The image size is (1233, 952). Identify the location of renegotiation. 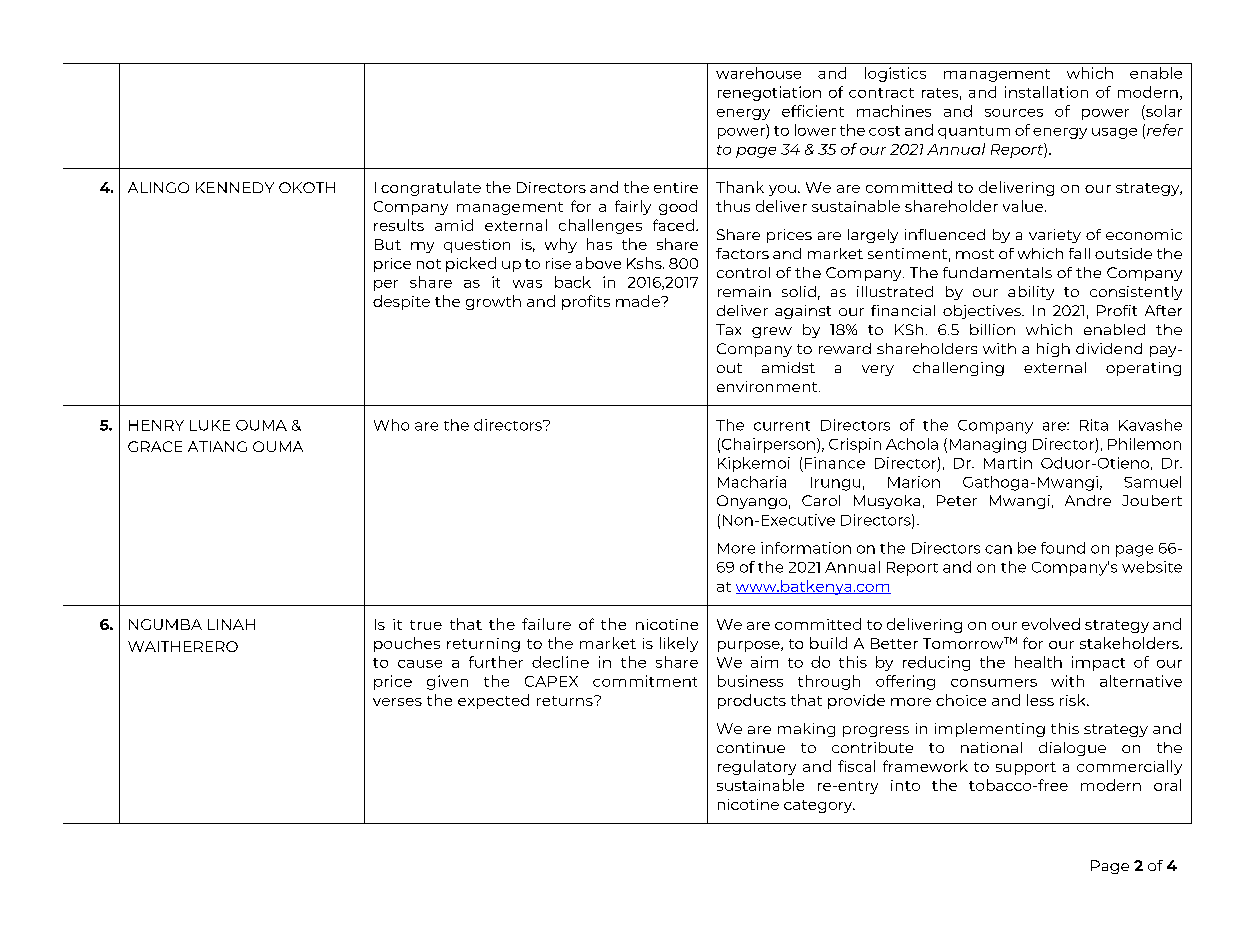
(769, 93).
